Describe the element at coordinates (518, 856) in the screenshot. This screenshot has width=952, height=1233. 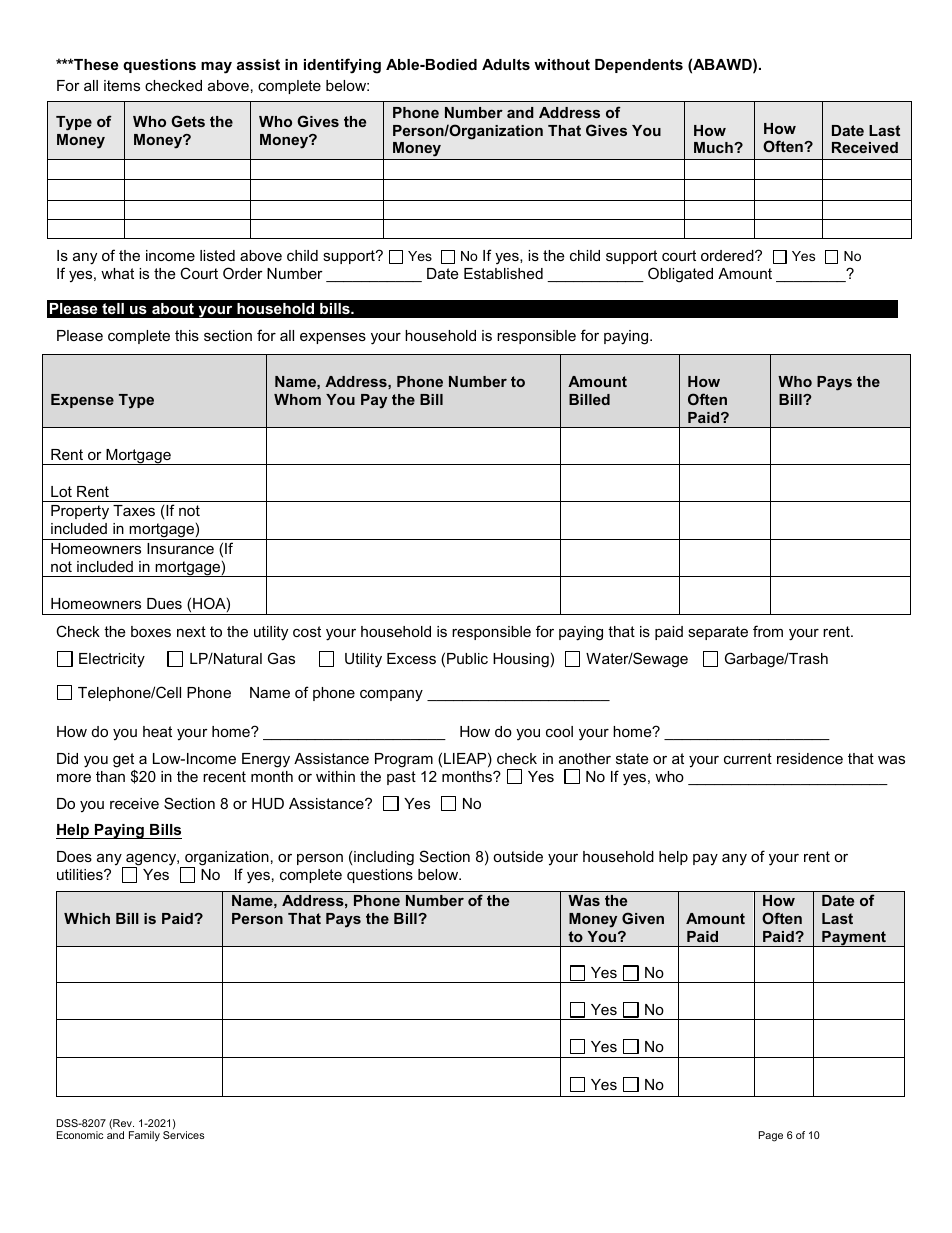
I see `outside` at that location.
